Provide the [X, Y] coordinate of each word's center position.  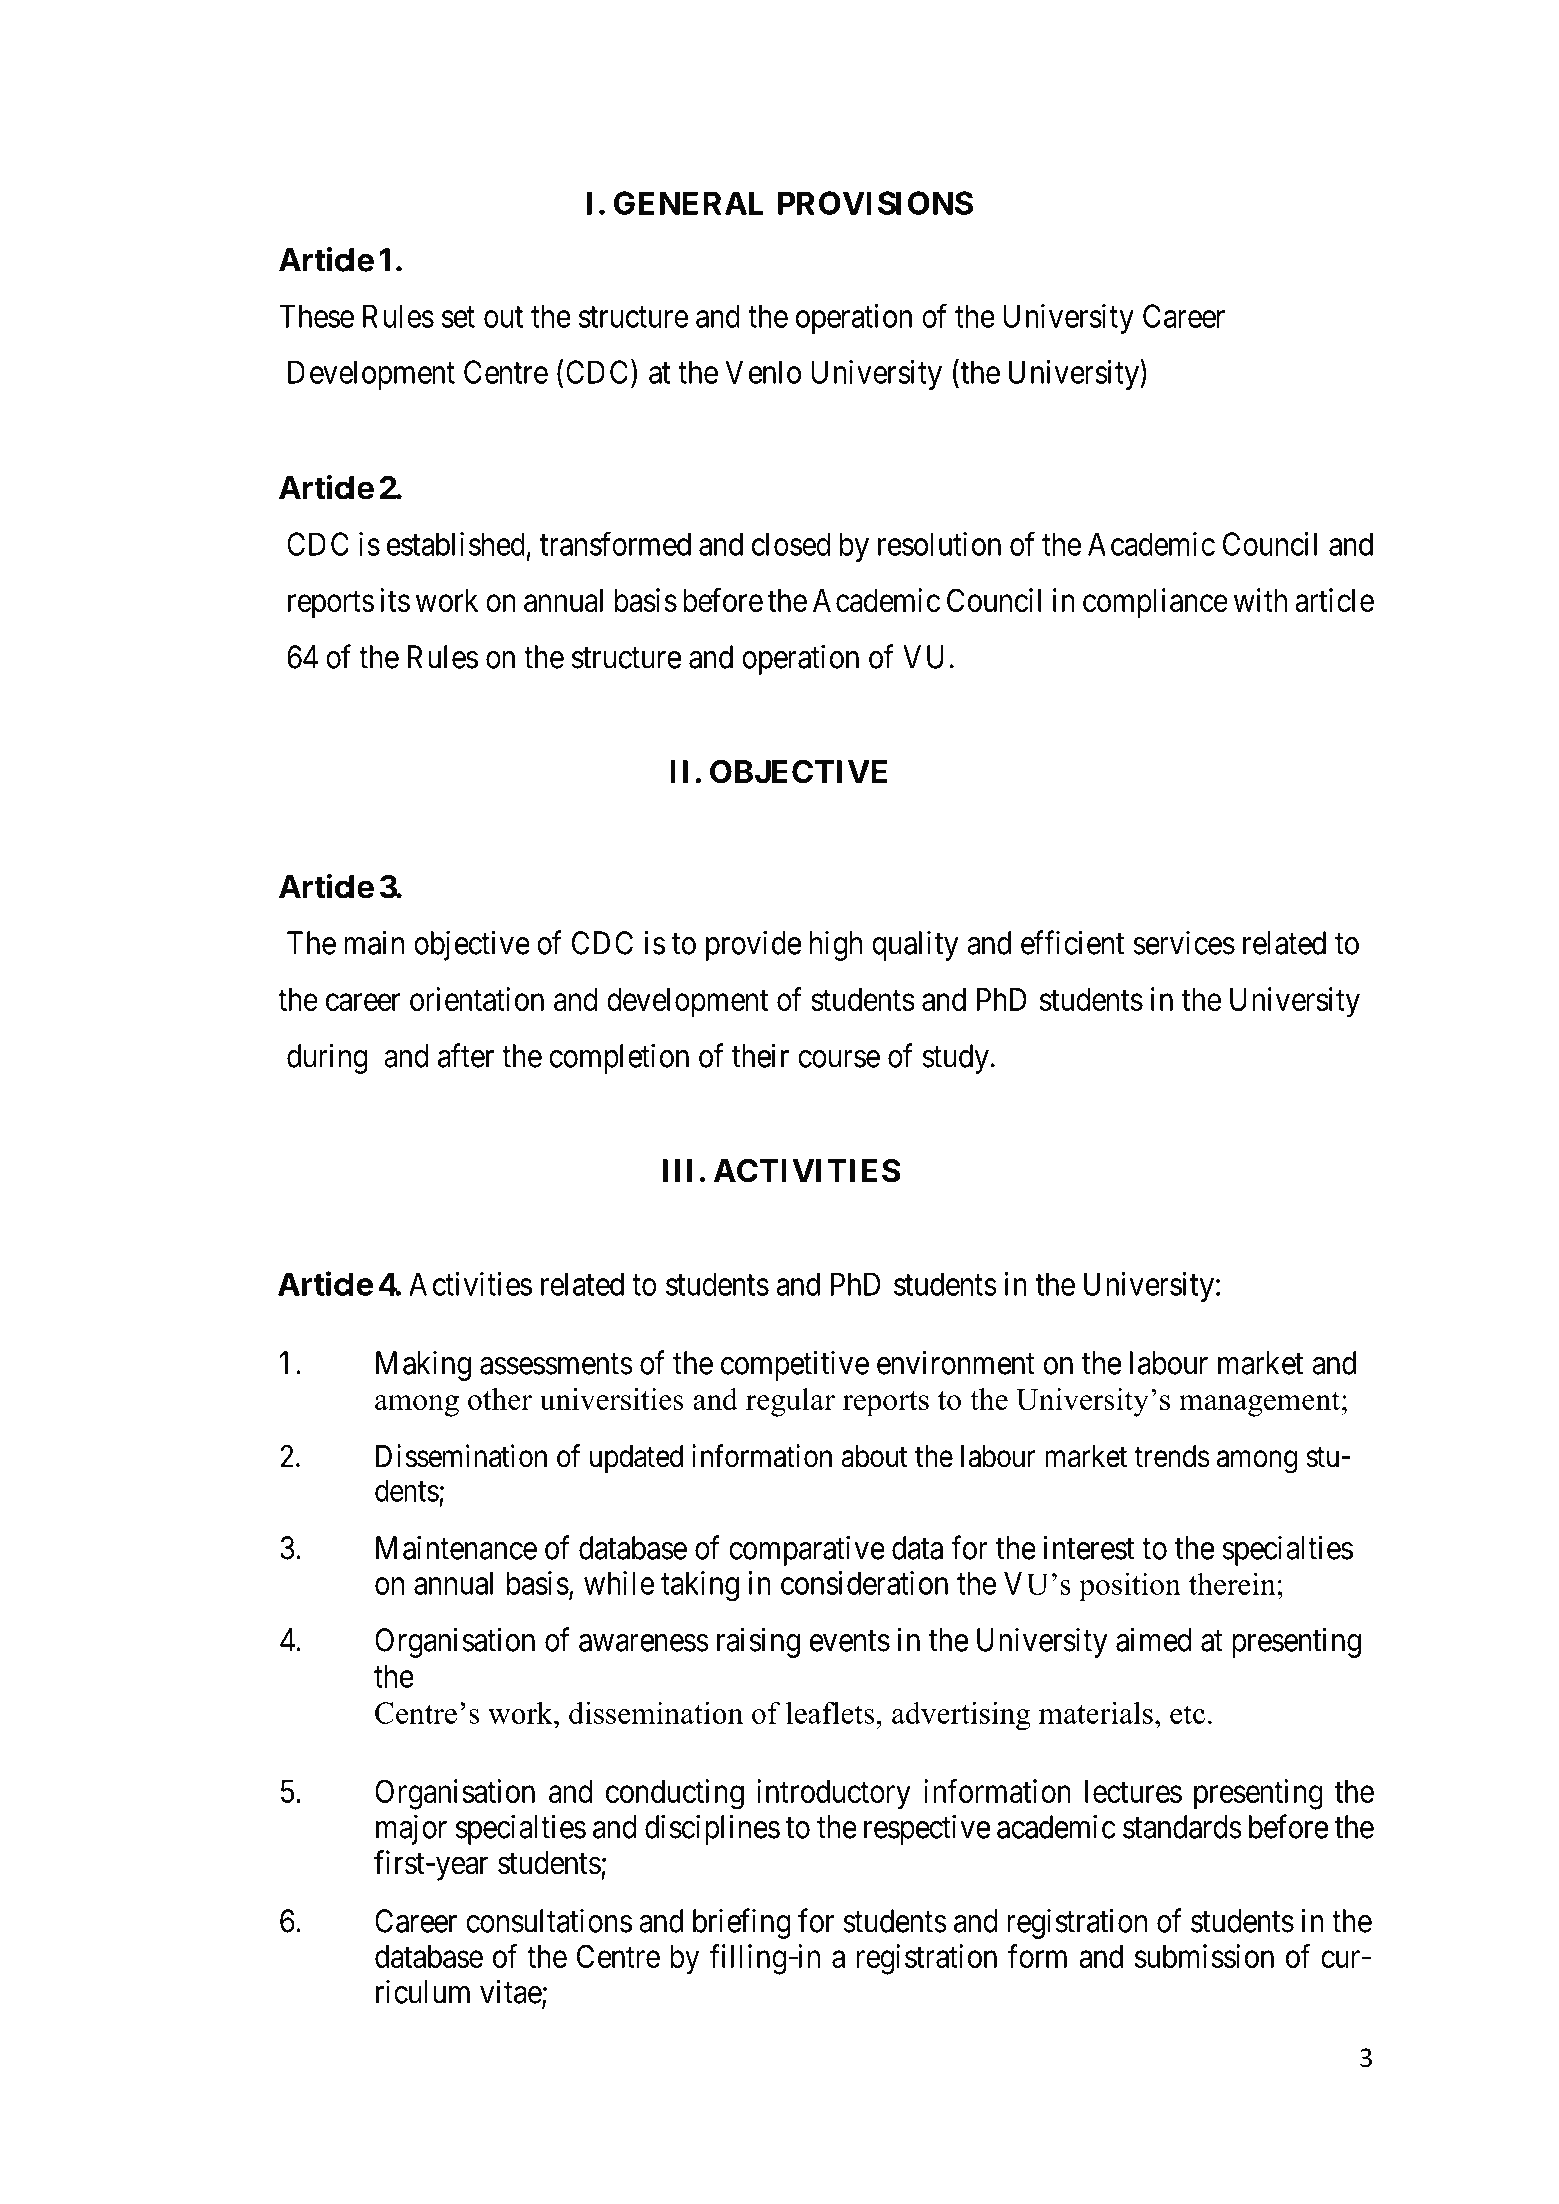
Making [423, 1365]
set [458, 317]
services [1184, 942]
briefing [742, 1923]
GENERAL [689, 203]
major [411, 1829]
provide [753, 945]
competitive [795, 1365]
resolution [939, 544]
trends [1172, 1456]
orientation [477, 999]
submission [1204, 1956]
